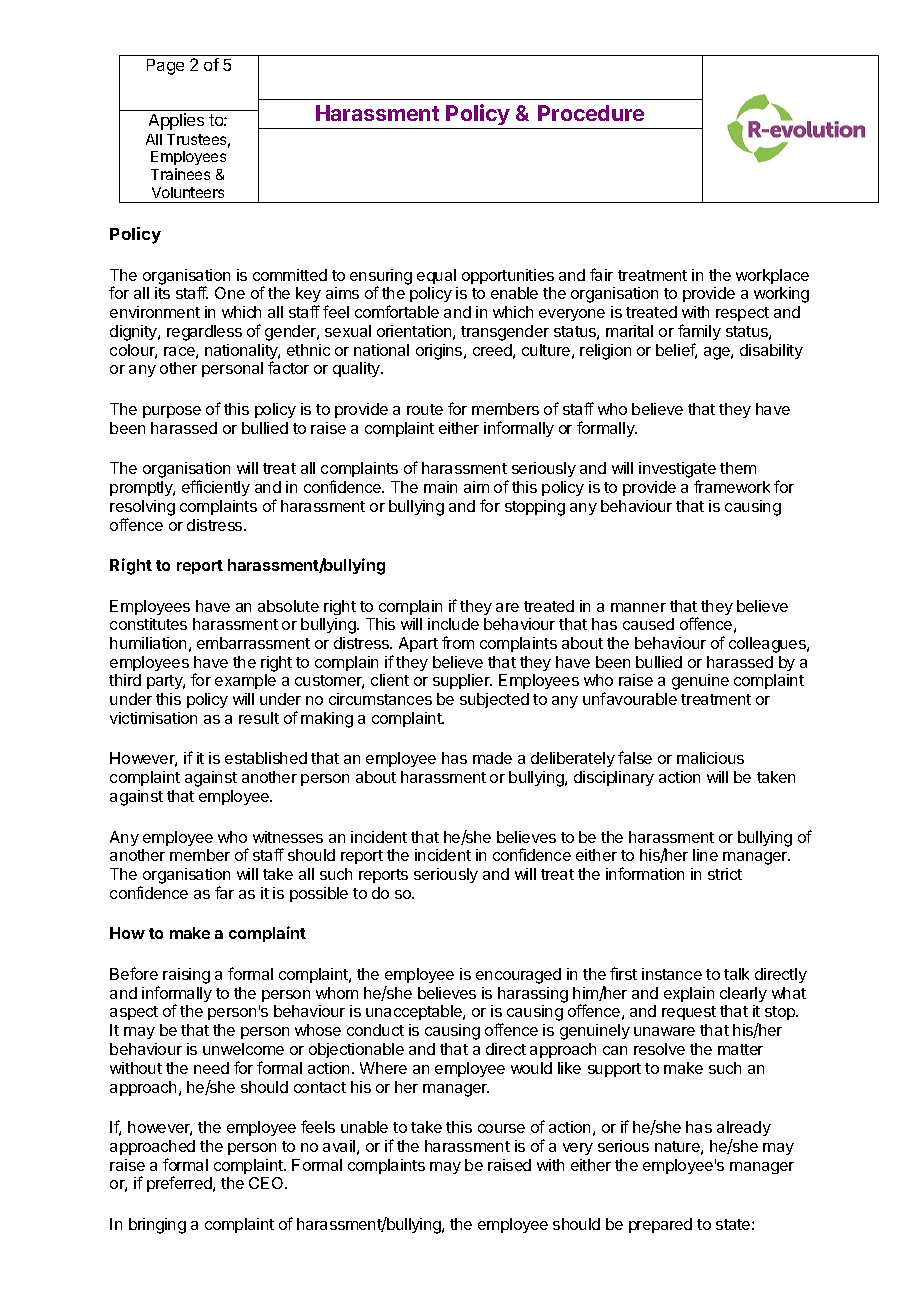  Describe the element at coordinates (518, 976) in the document. I see `encouraged` at that location.
